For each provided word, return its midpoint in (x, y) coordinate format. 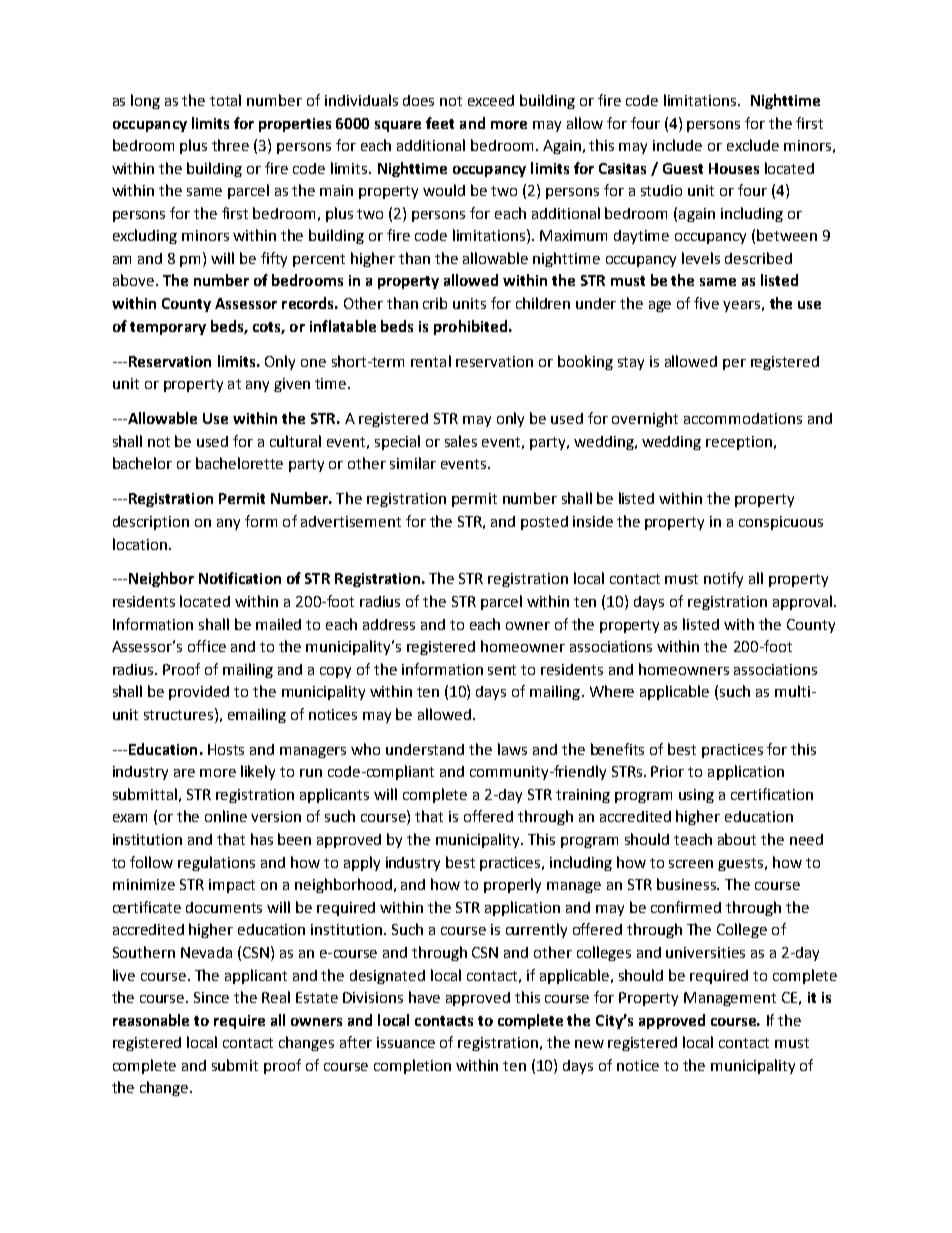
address (389, 624)
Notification (240, 578)
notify (723, 579)
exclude (753, 145)
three (230, 145)
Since (211, 997)
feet (440, 123)
